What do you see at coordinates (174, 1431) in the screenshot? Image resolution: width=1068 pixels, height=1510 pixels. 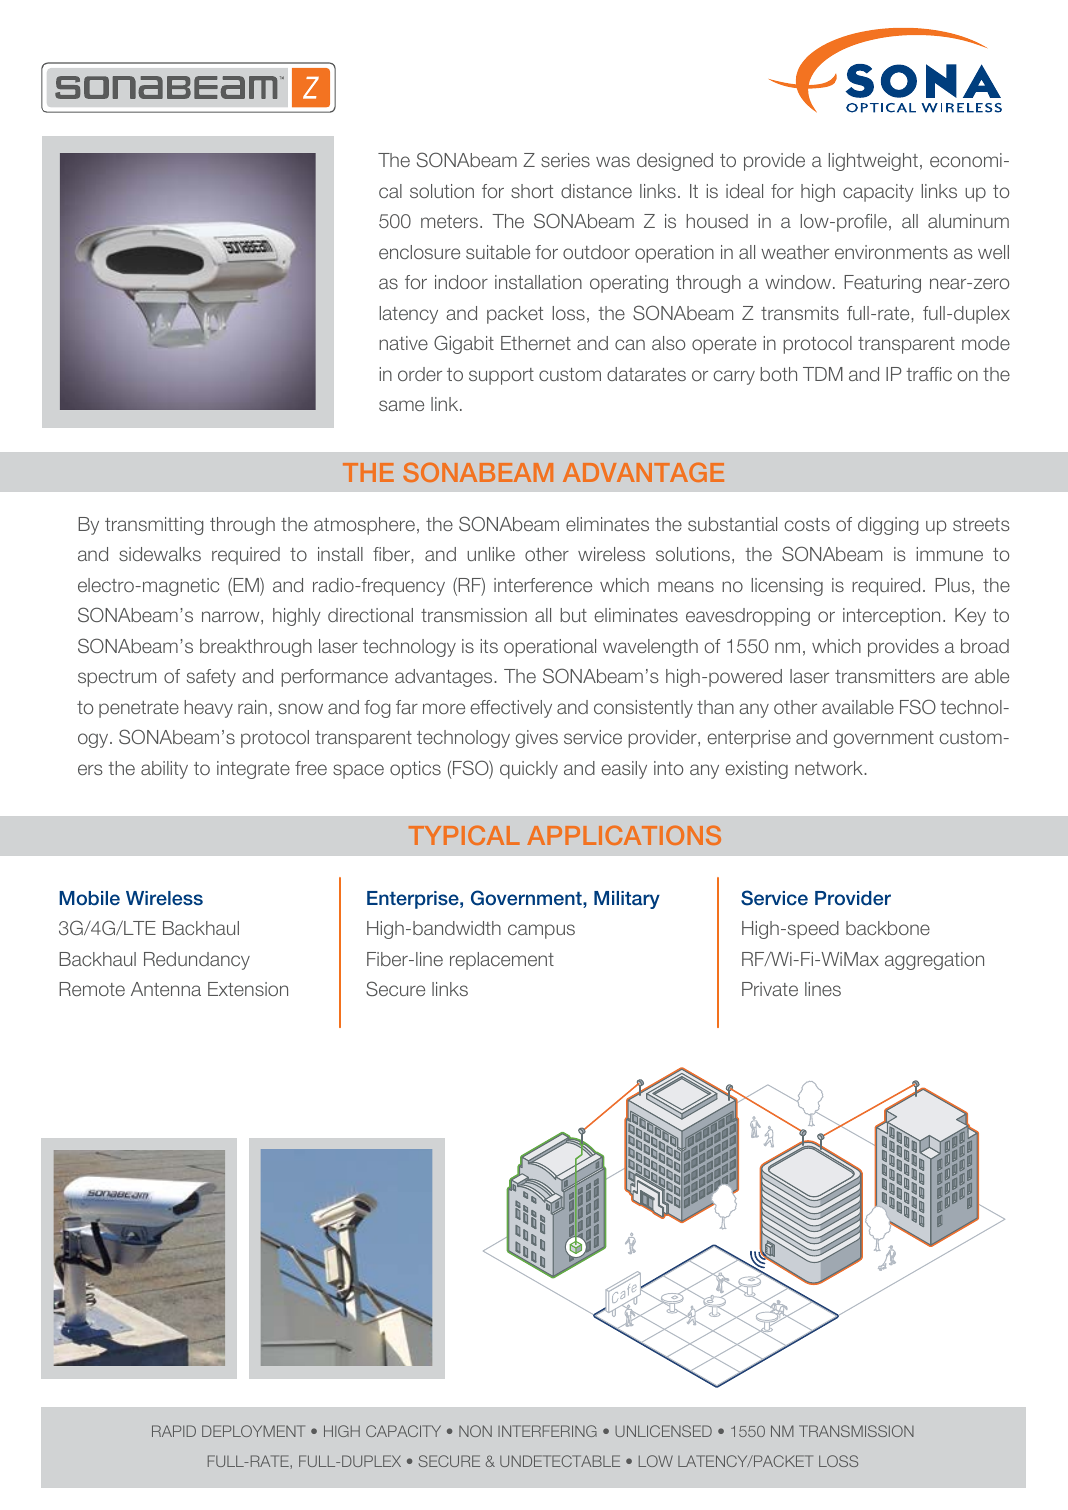 I see `RAPID` at bounding box center [174, 1431].
